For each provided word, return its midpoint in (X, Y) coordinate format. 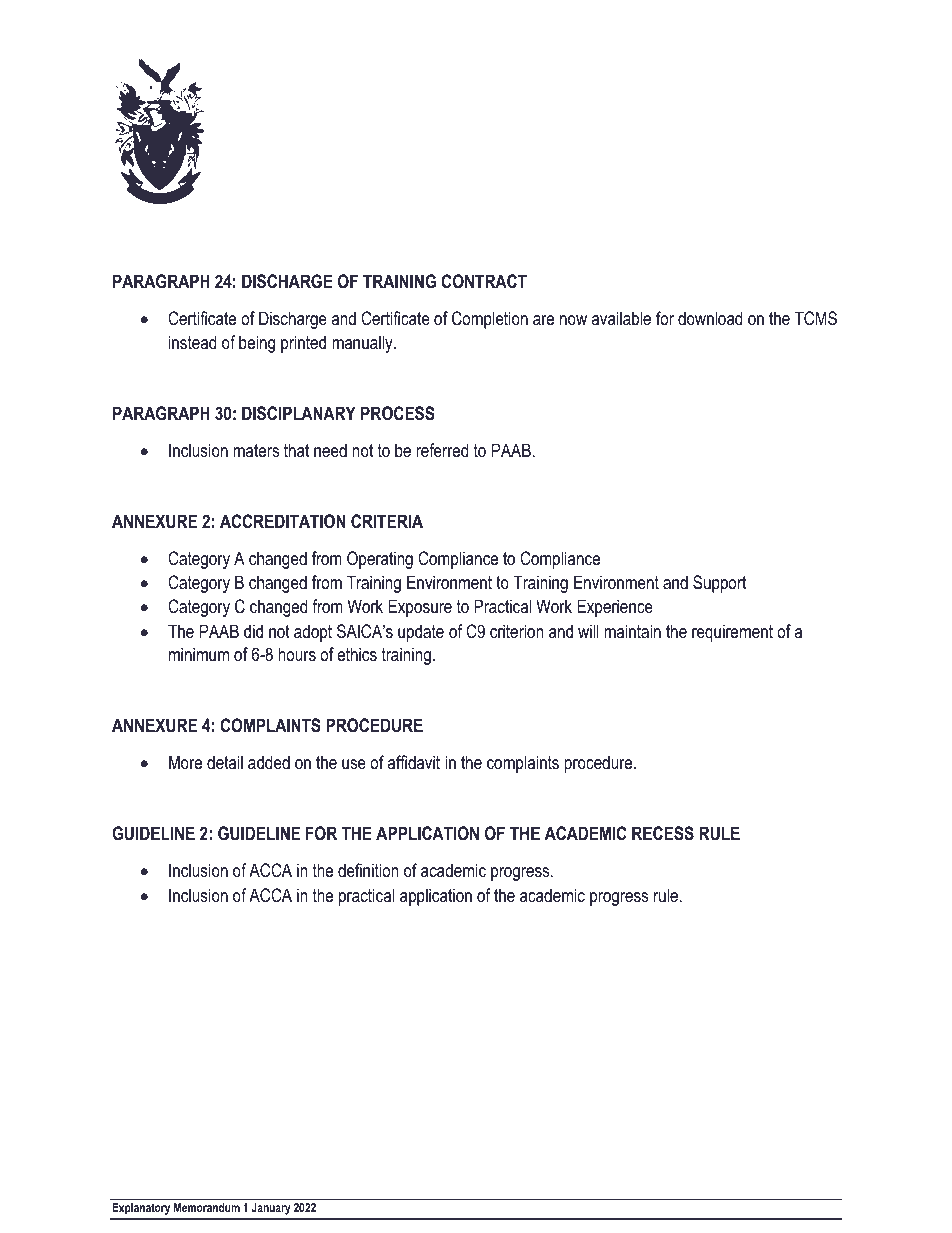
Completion (490, 320)
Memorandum (207, 1207)
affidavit (413, 762)
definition (368, 870)
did (253, 631)
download (710, 318)
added (269, 762)
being (257, 344)
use (354, 764)
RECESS (663, 833)
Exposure (420, 608)
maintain (632, 631)
